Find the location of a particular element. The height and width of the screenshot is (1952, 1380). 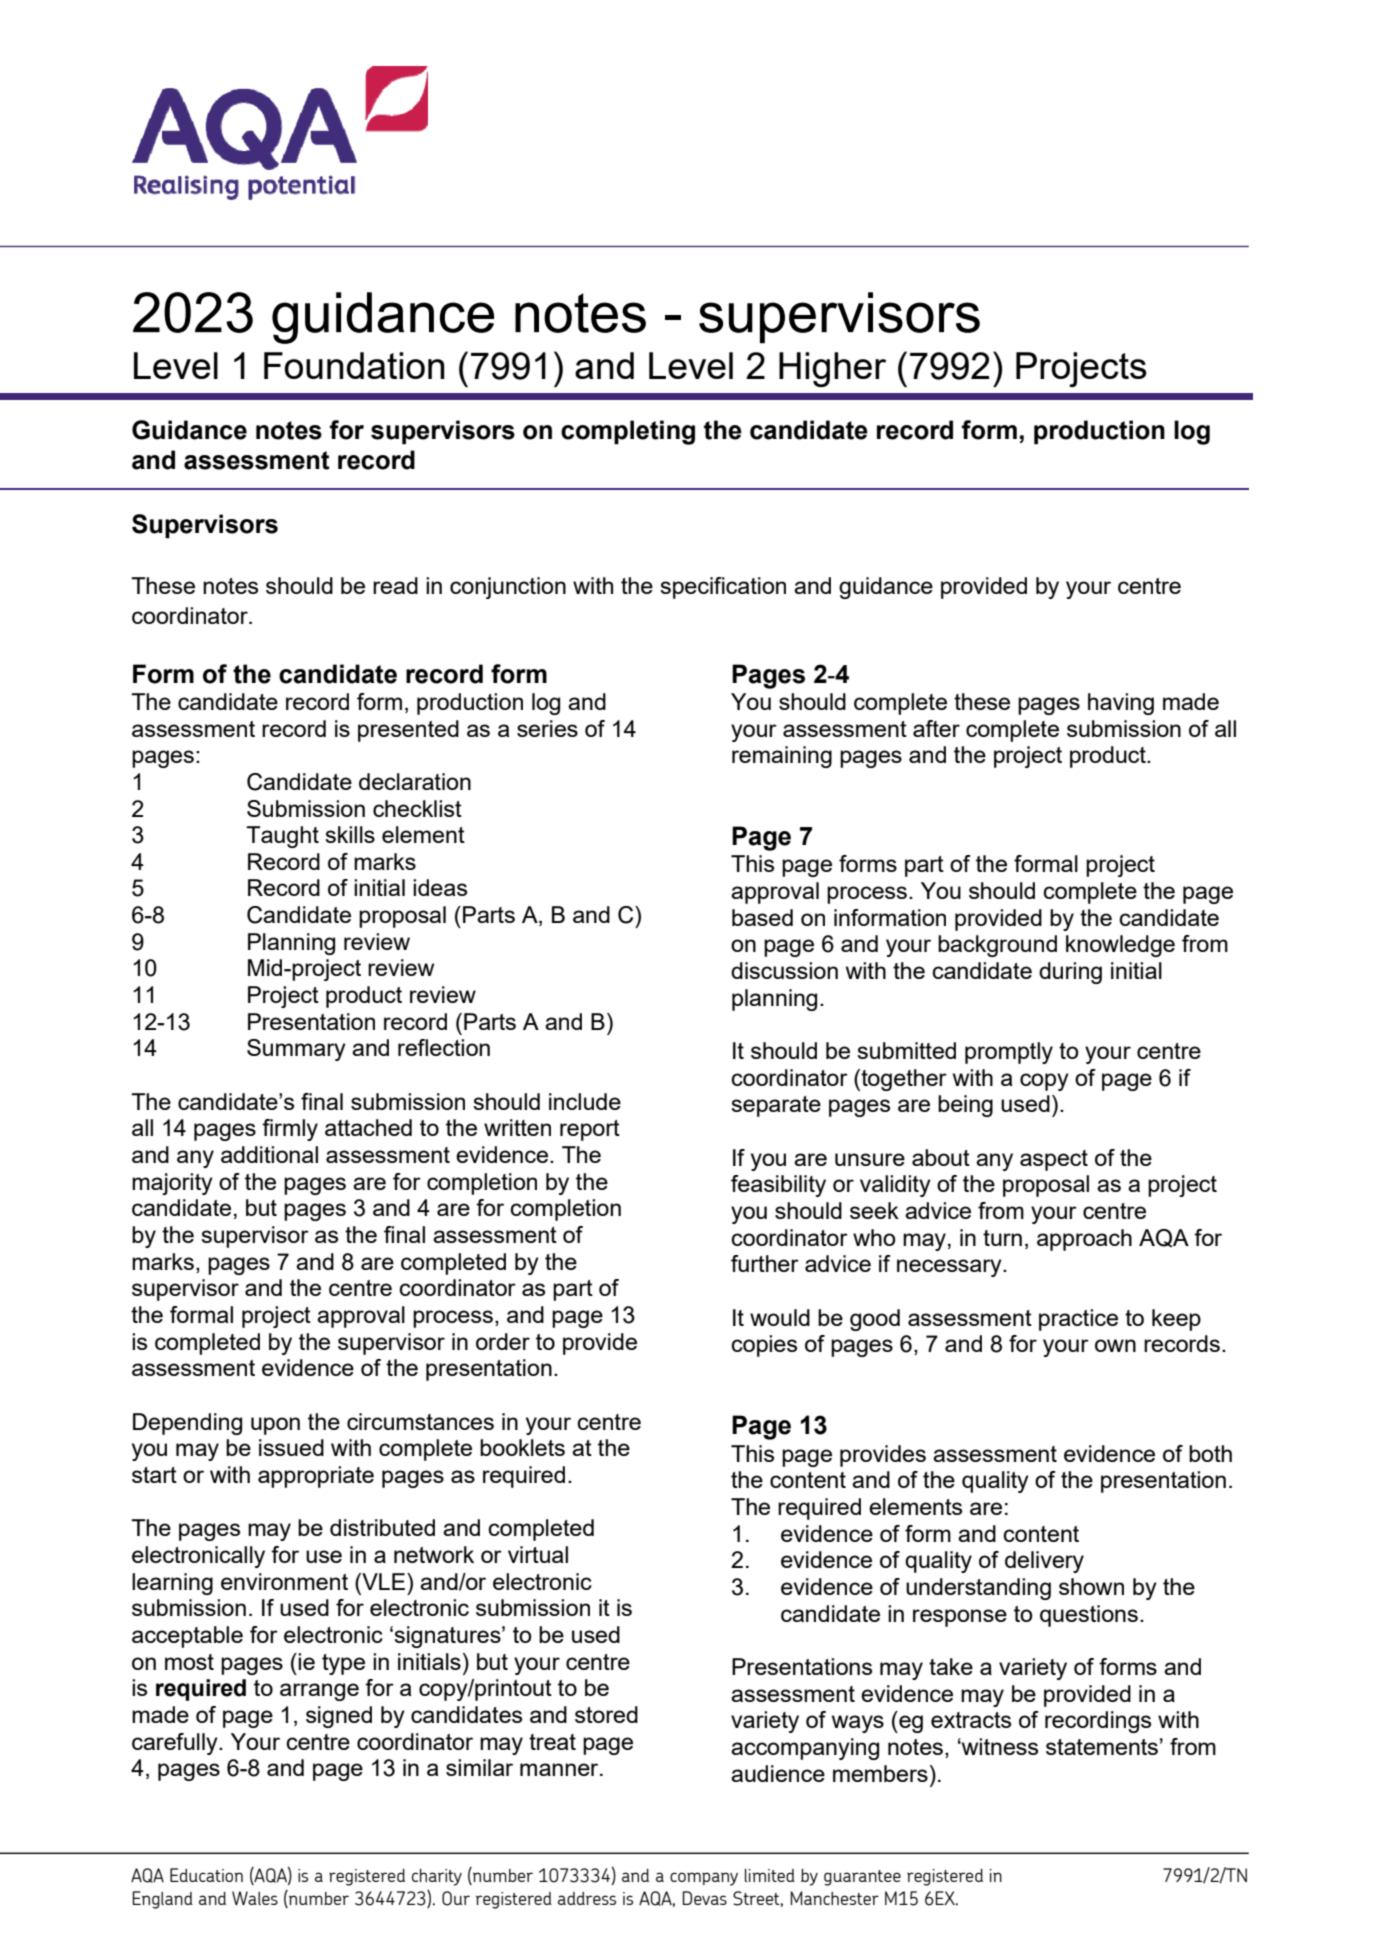

practice is located at coordinates (1078, 1320).
